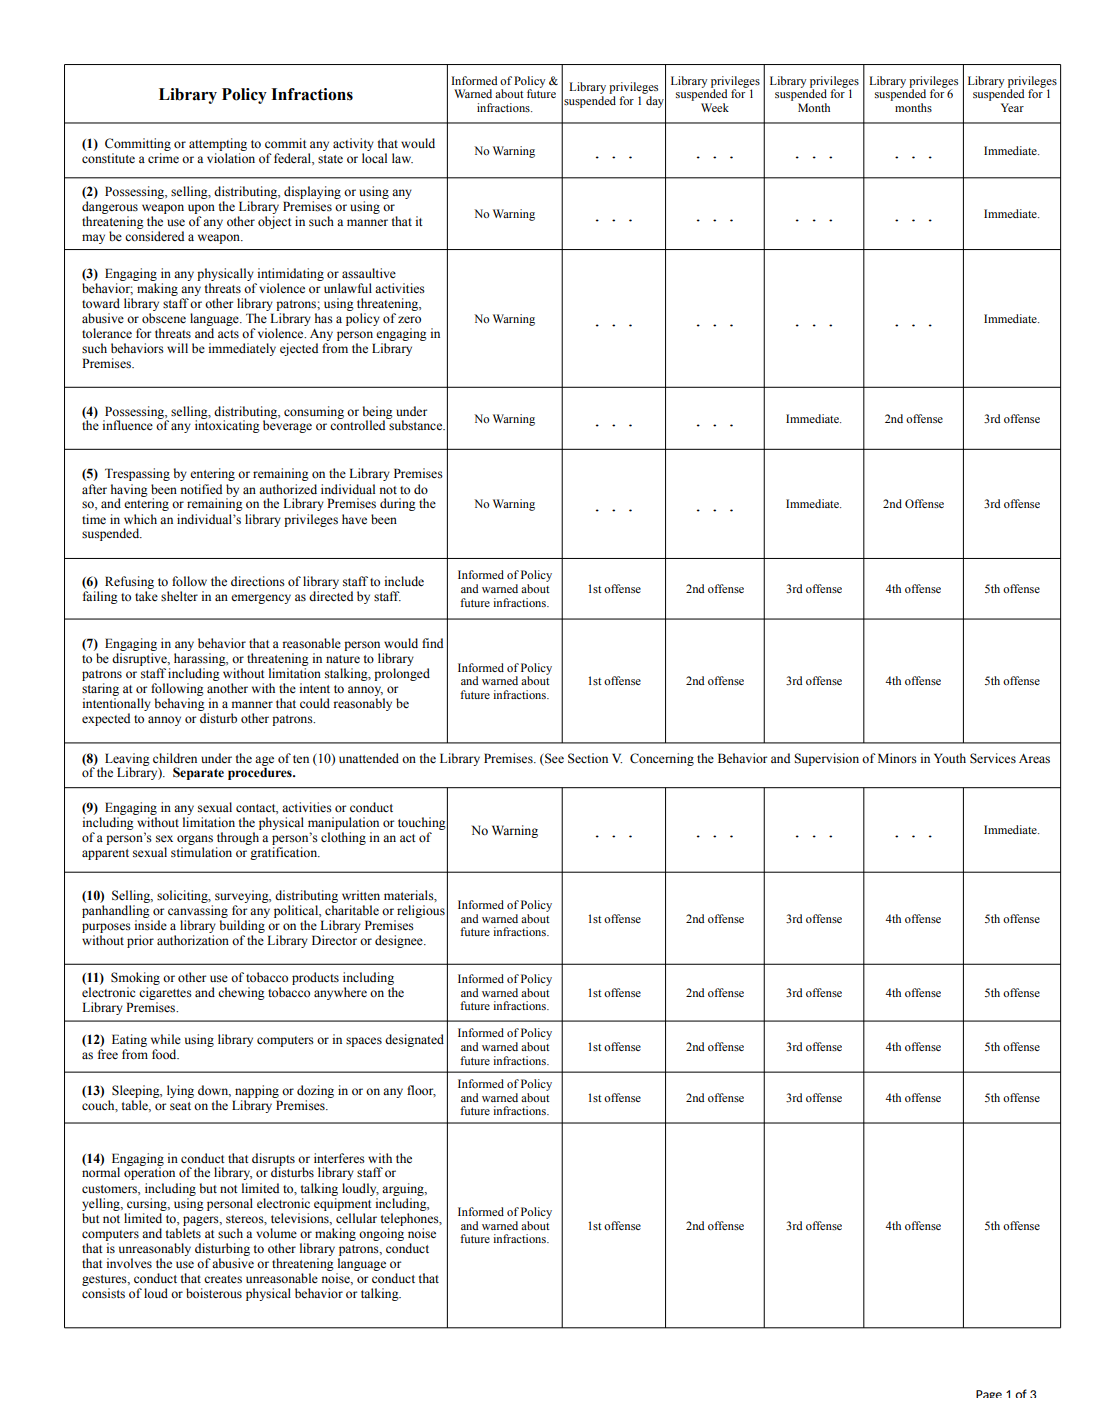 The image size is (1100, 1424). Describe the element at coordinates (656, 102) in the screenshot. I see `day` at that location.
